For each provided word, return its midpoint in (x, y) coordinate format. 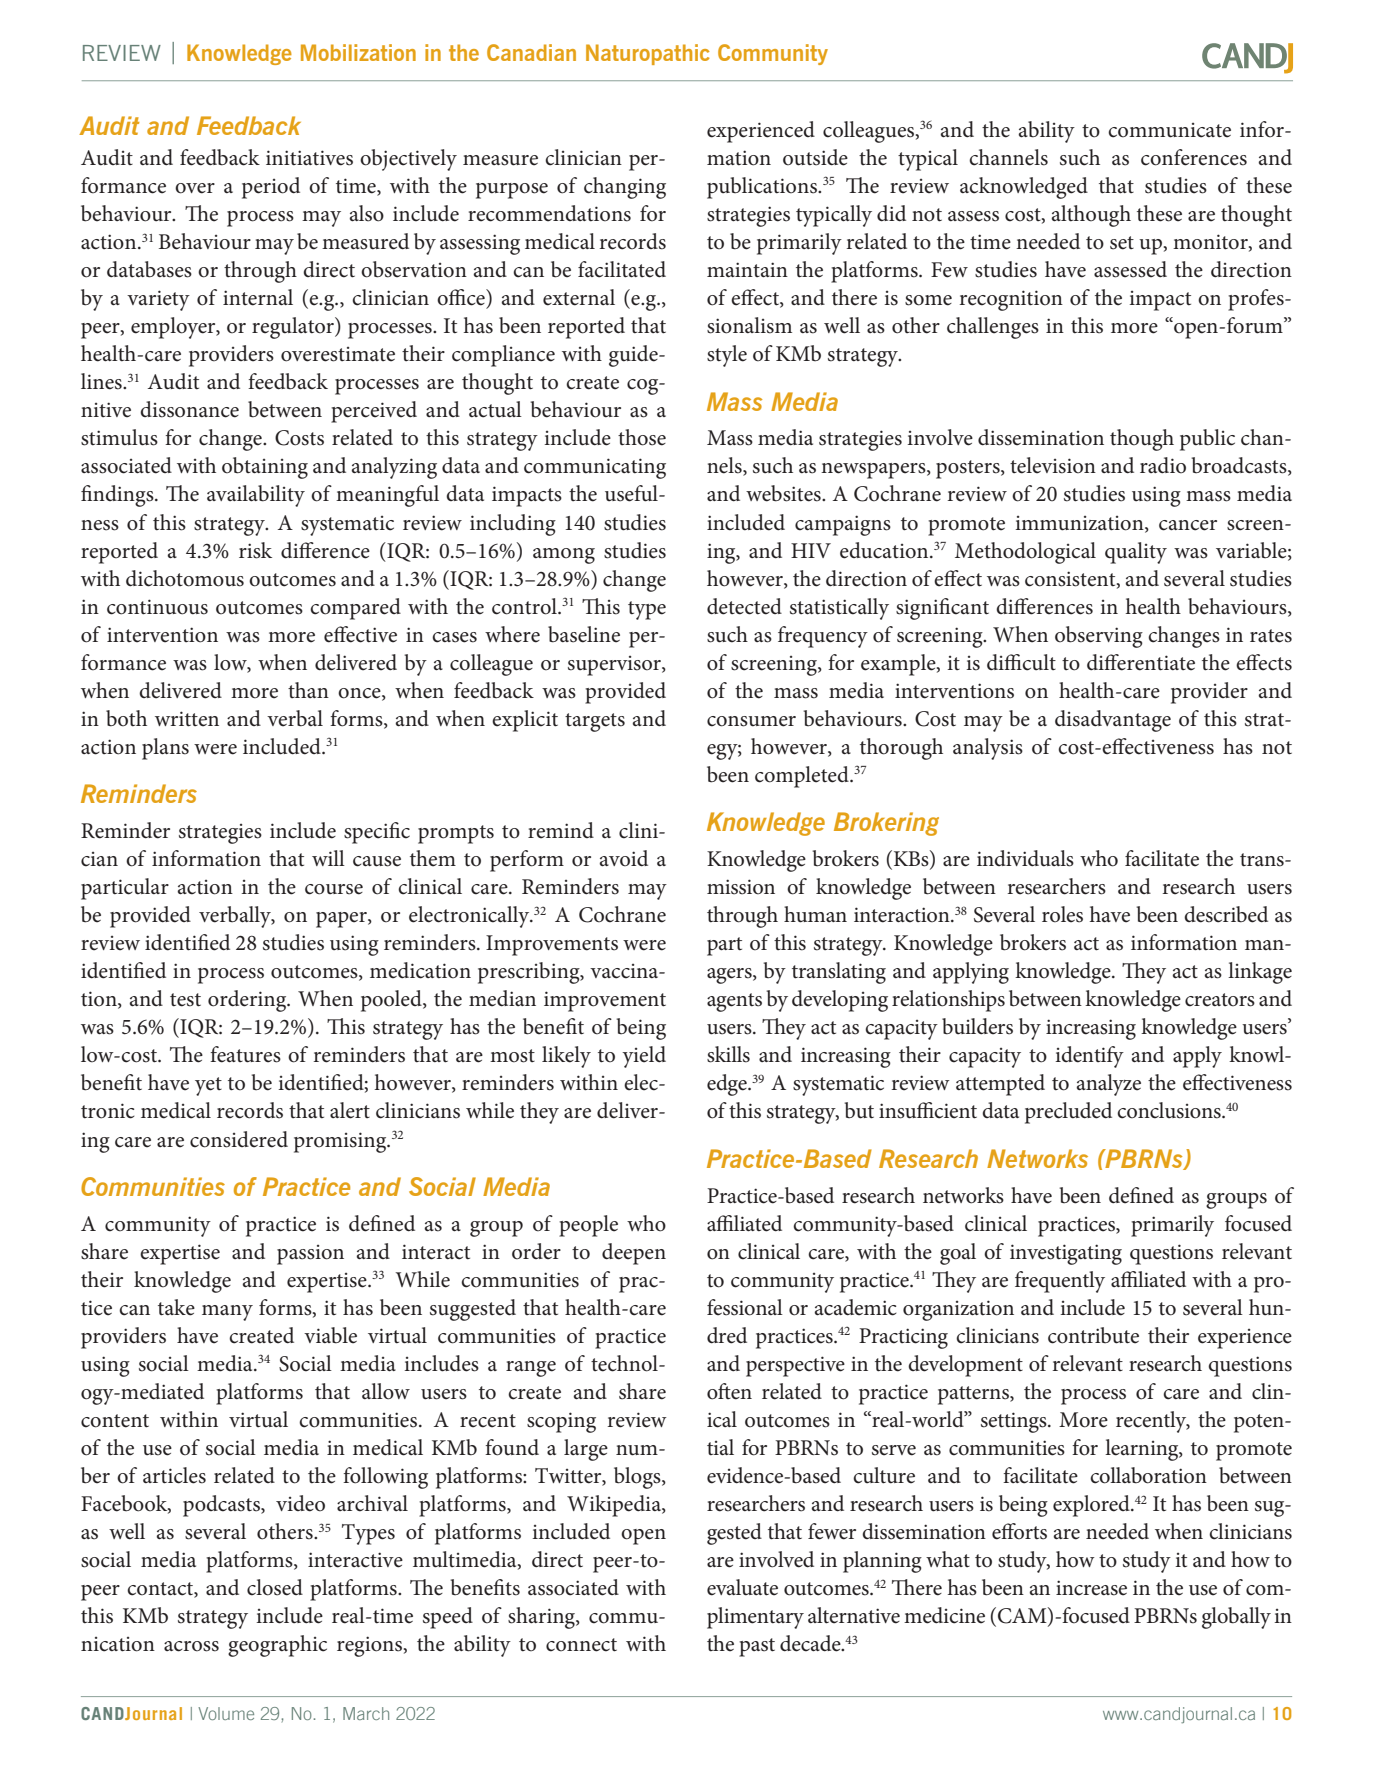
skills (728, 1054)
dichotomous (185, 578)
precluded (1068, 1113)
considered (239, 1139)
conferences (1194, 157)
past (757, 1647)
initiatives (309, 158)
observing (1099, 637)
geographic (277, 1646)
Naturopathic (648, 54)
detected (744, 606)
